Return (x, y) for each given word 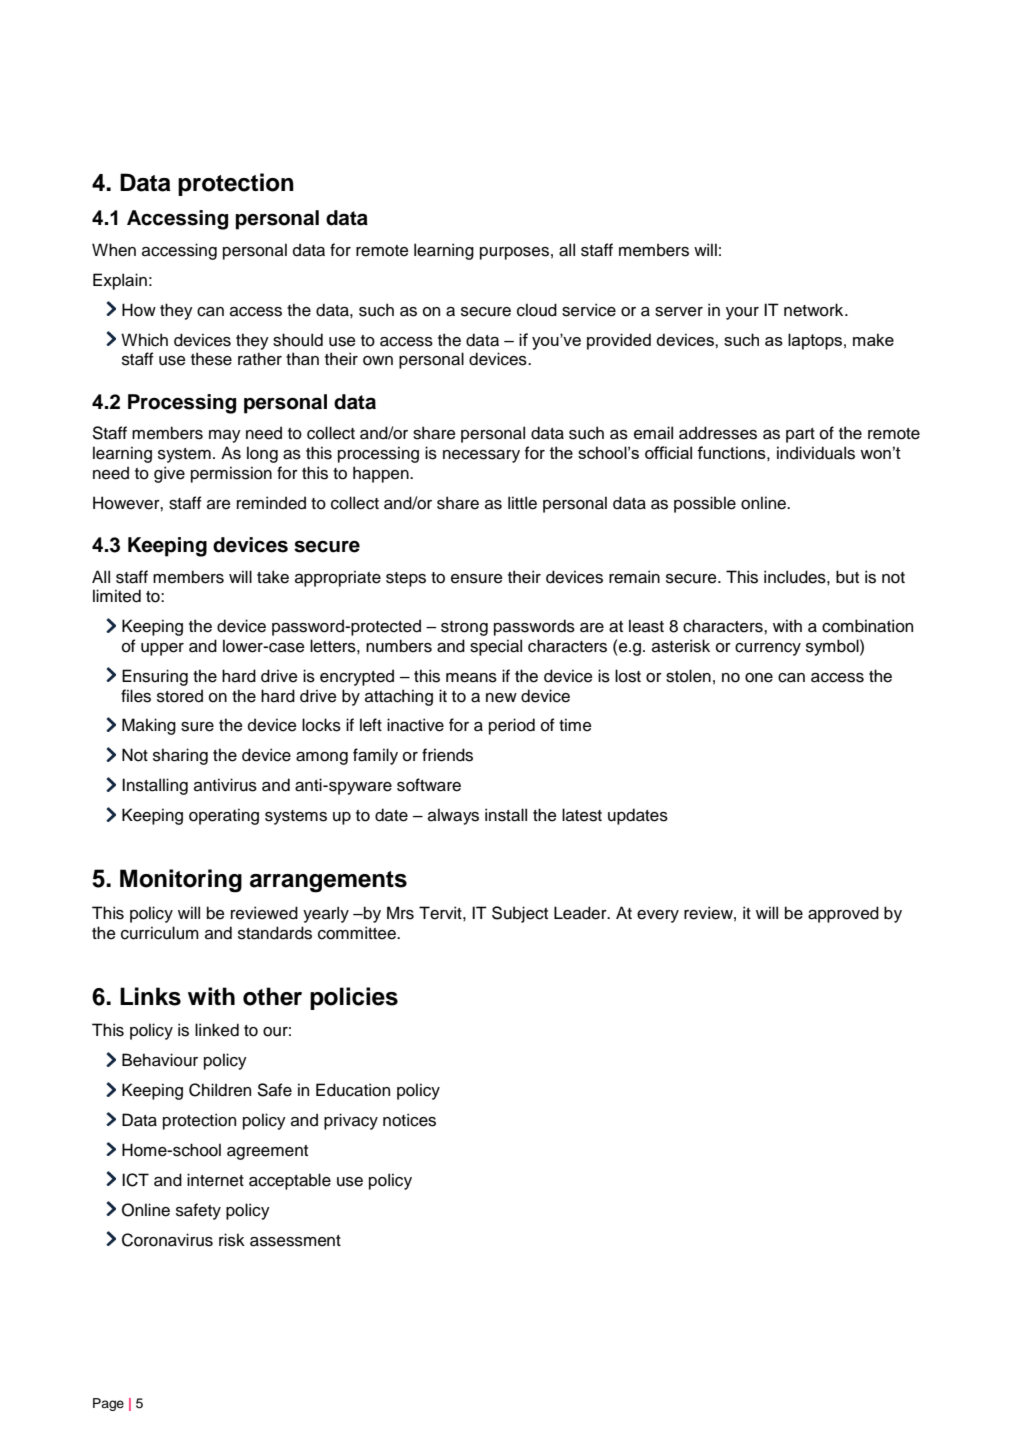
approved (843, 914)
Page (108, 1404)
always (453, 816)
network (815, 310)
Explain (120, 281)
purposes (514, 253)
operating (224, 816)
